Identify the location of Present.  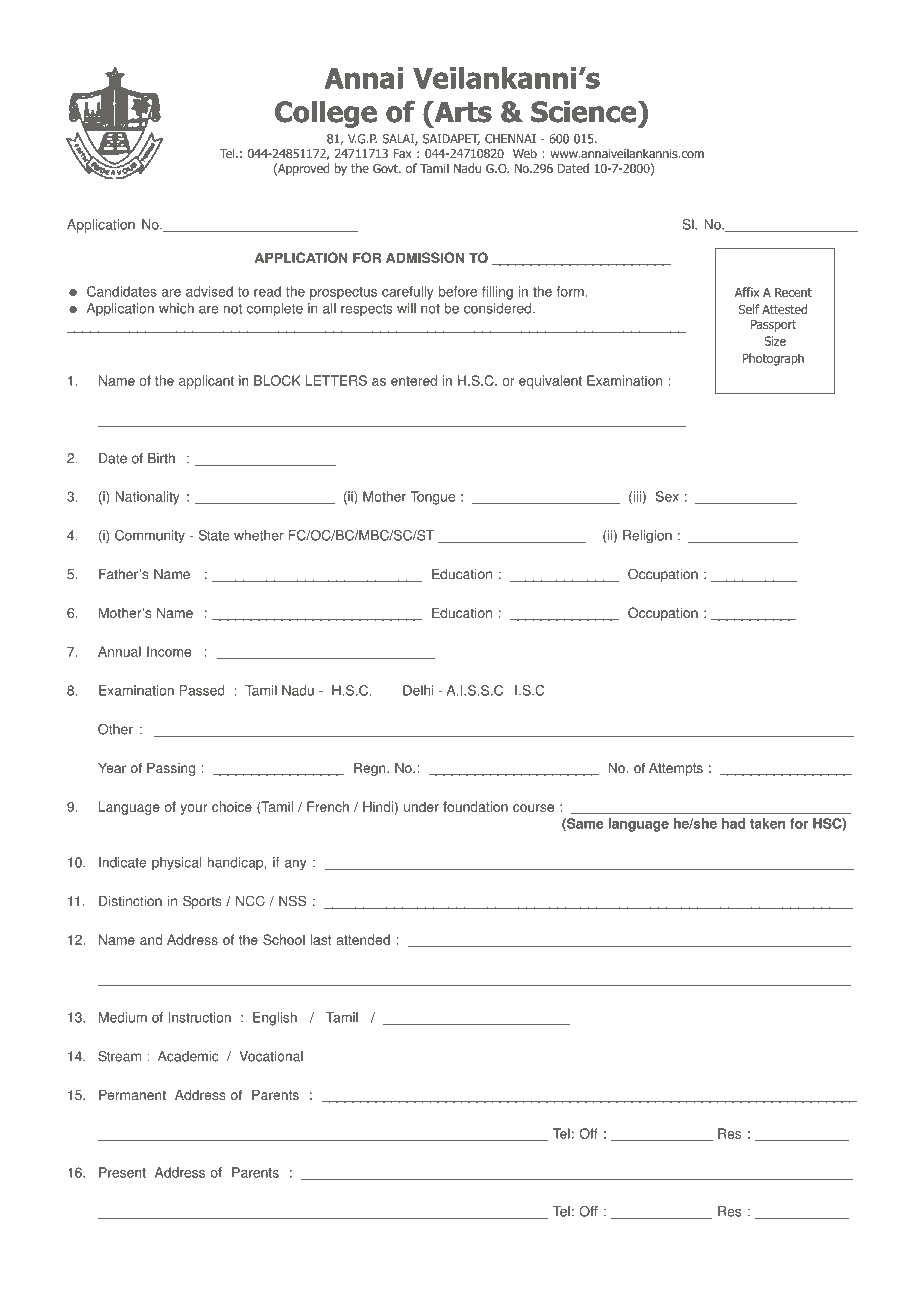
(122, 1172).
